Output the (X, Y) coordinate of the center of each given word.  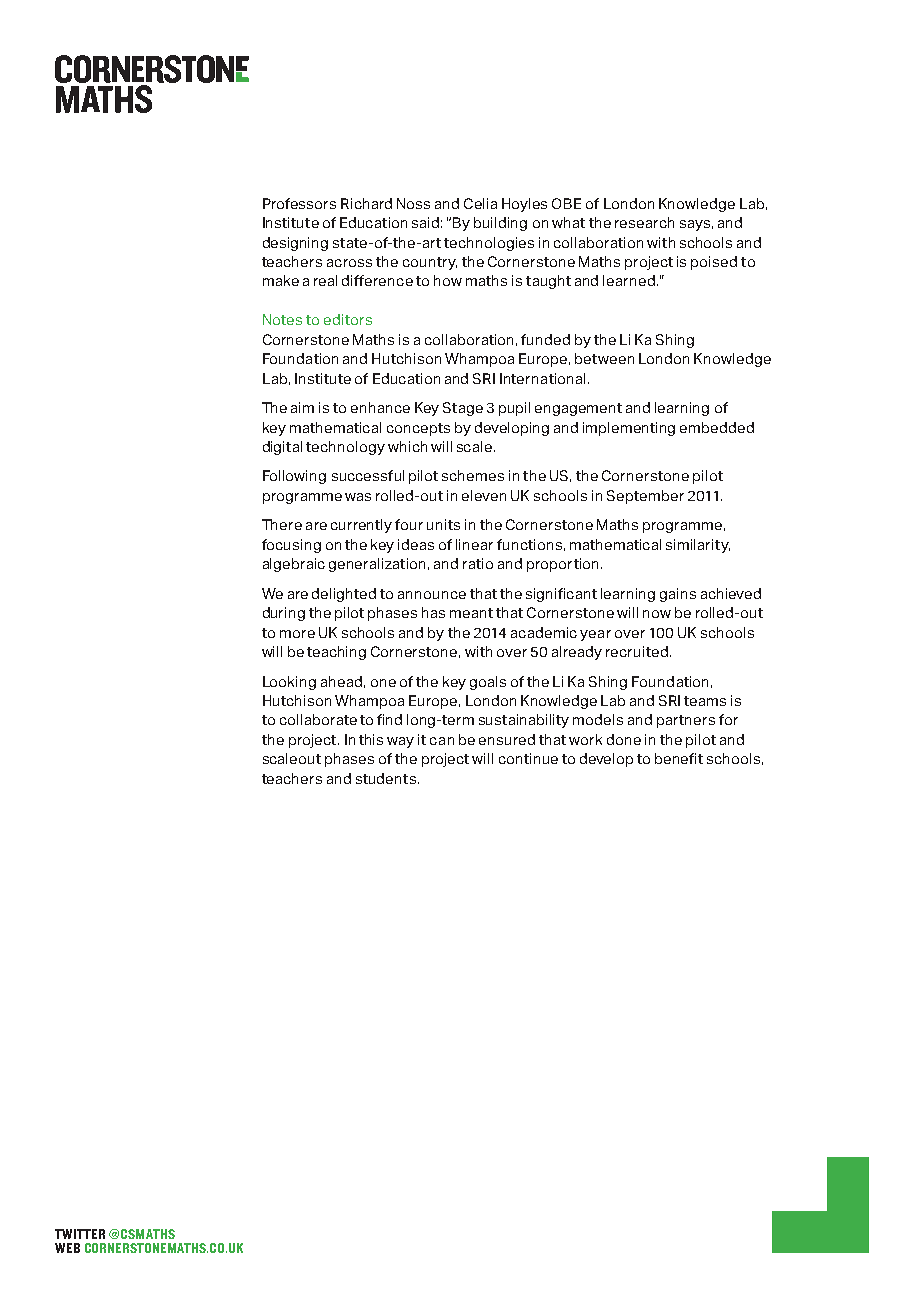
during (284, 614)
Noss (413, 203)
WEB (67, 1248)
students (386, 778)
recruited (637, 651)
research (644, 222)
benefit (679, 758)
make (281, 280)
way (400, 742)
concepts (418, 429)
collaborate (318, 719)
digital (282, 448)
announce (432, 595)
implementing (629, 429)
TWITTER (80, 1234)
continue (528, 758)
